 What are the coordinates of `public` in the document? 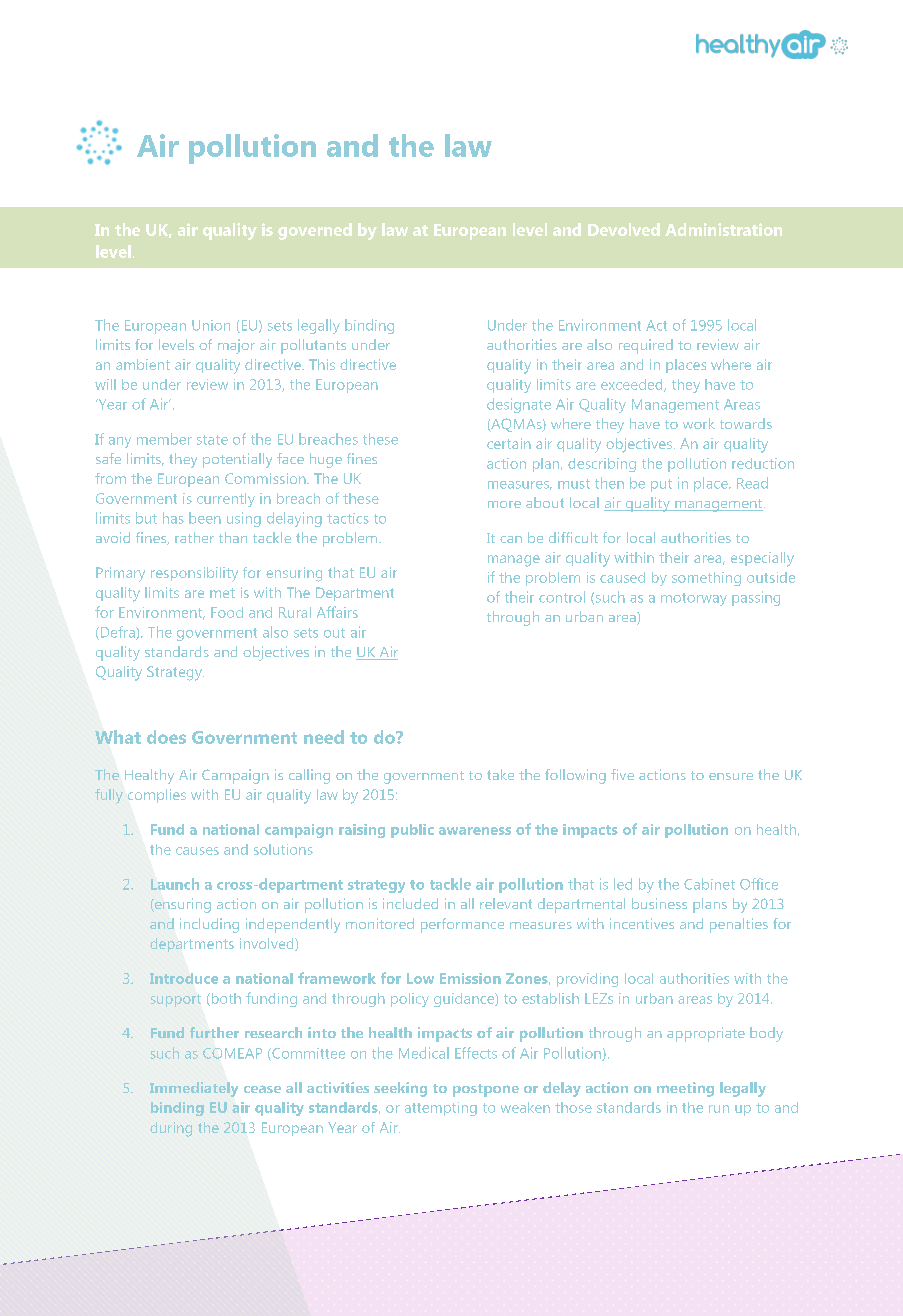 It's located at (412, 831).
